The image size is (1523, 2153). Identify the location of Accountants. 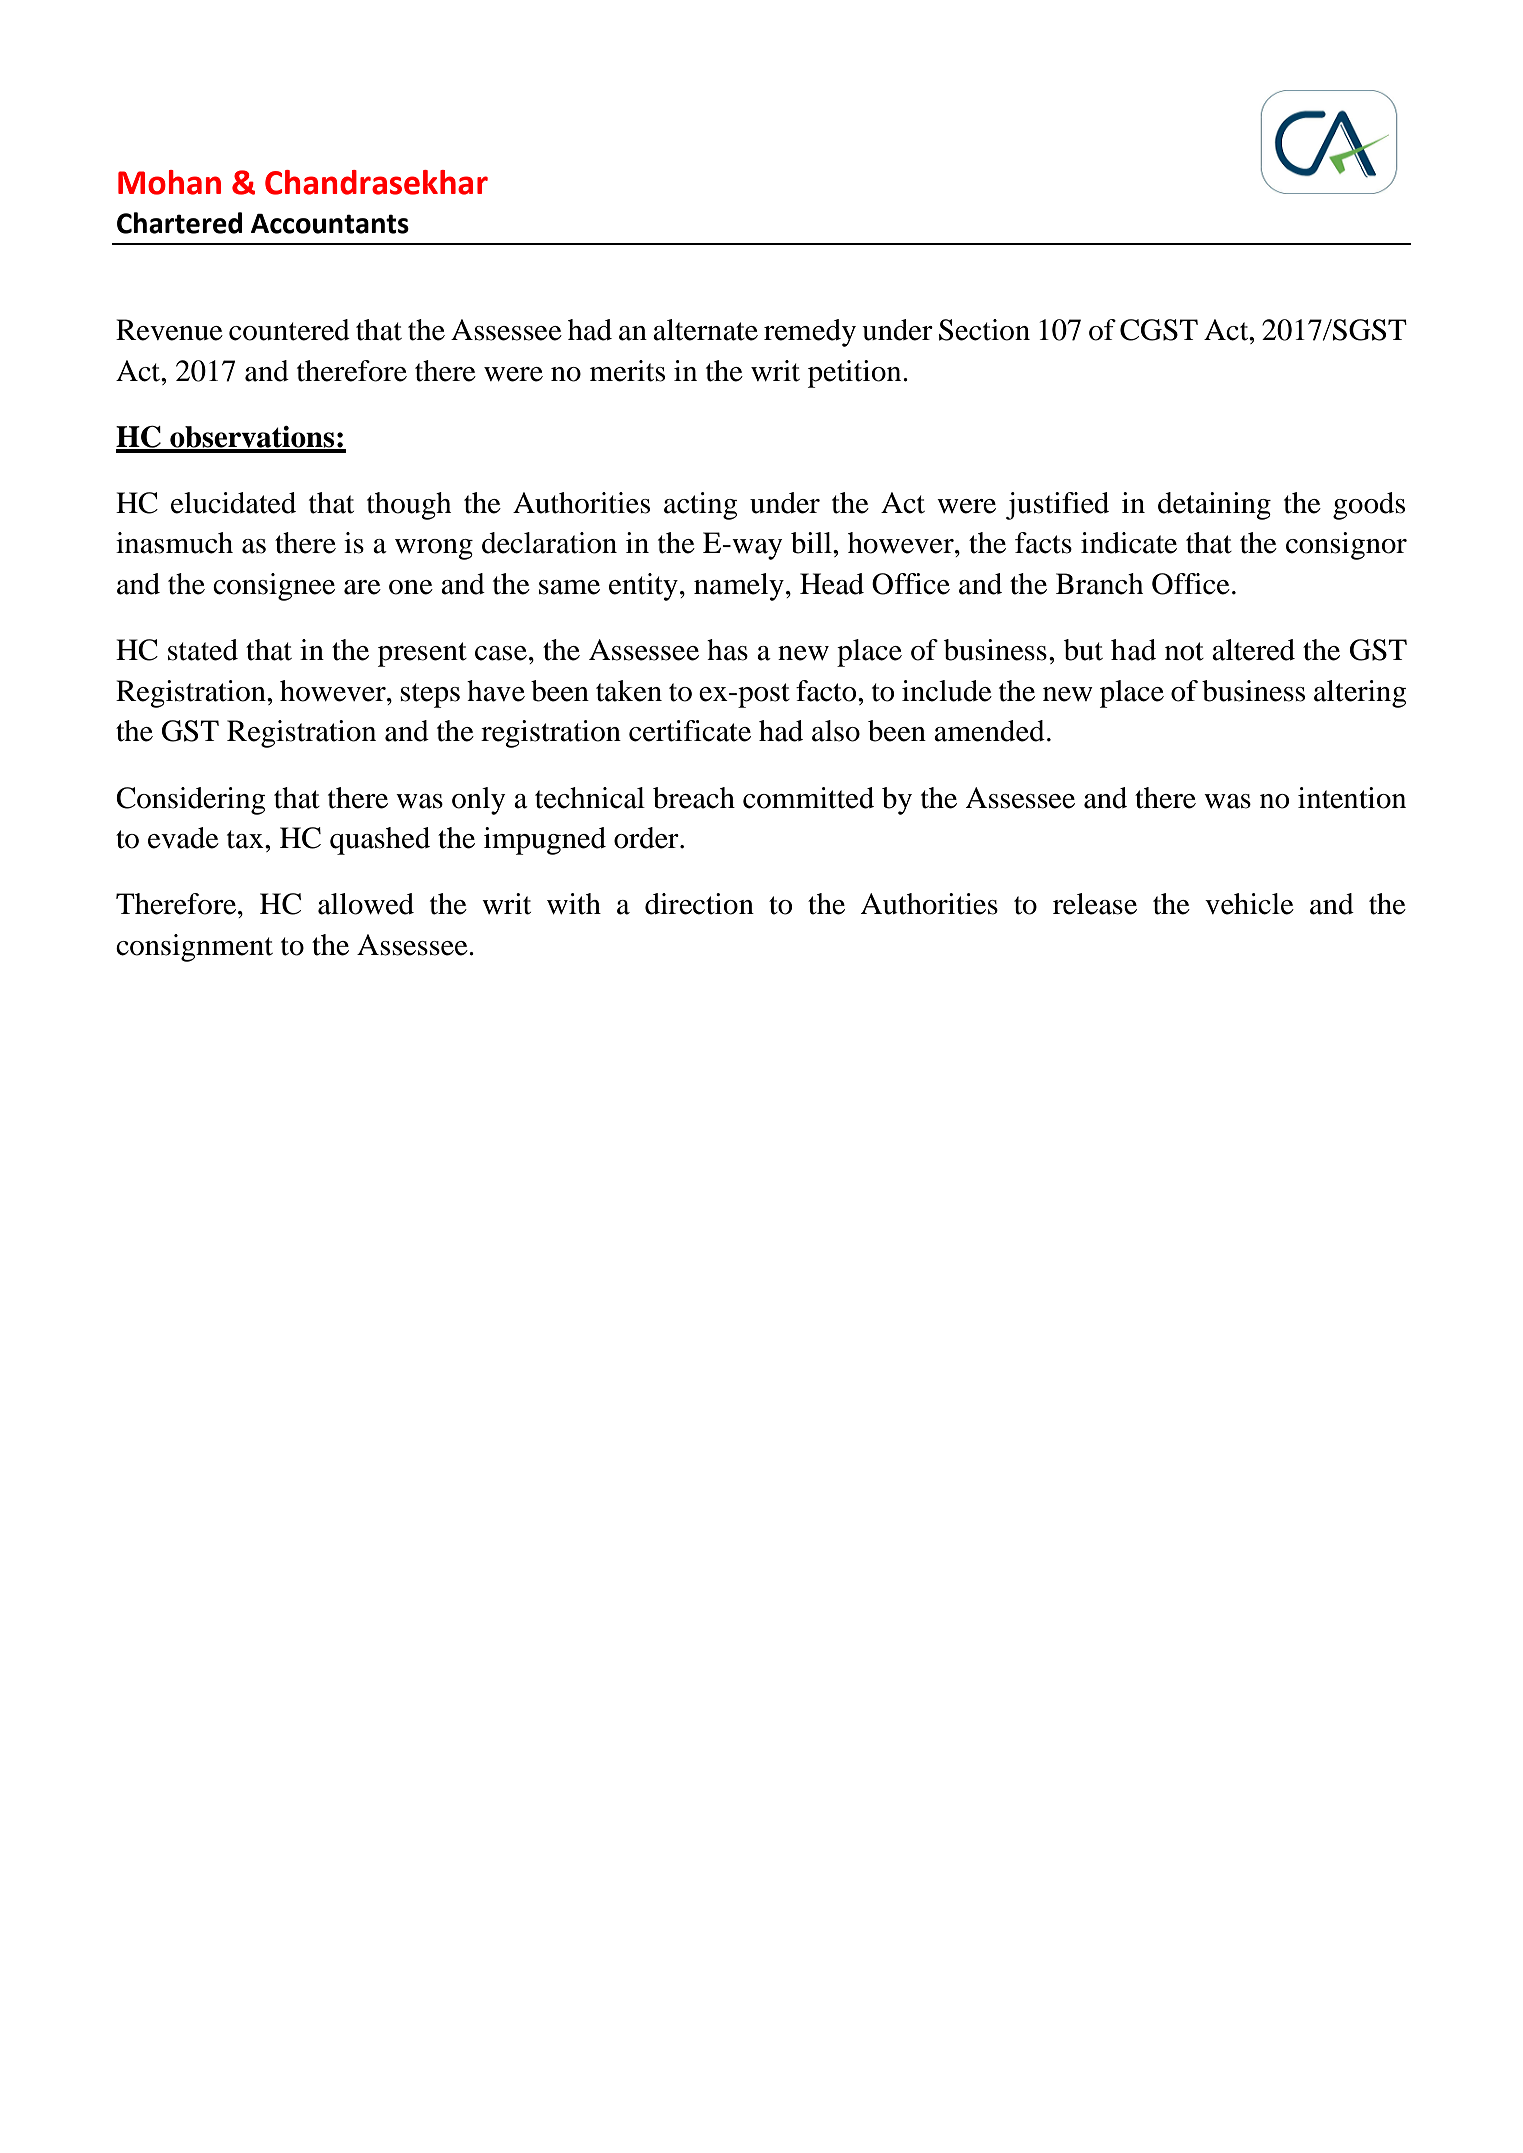
(330, 224).
